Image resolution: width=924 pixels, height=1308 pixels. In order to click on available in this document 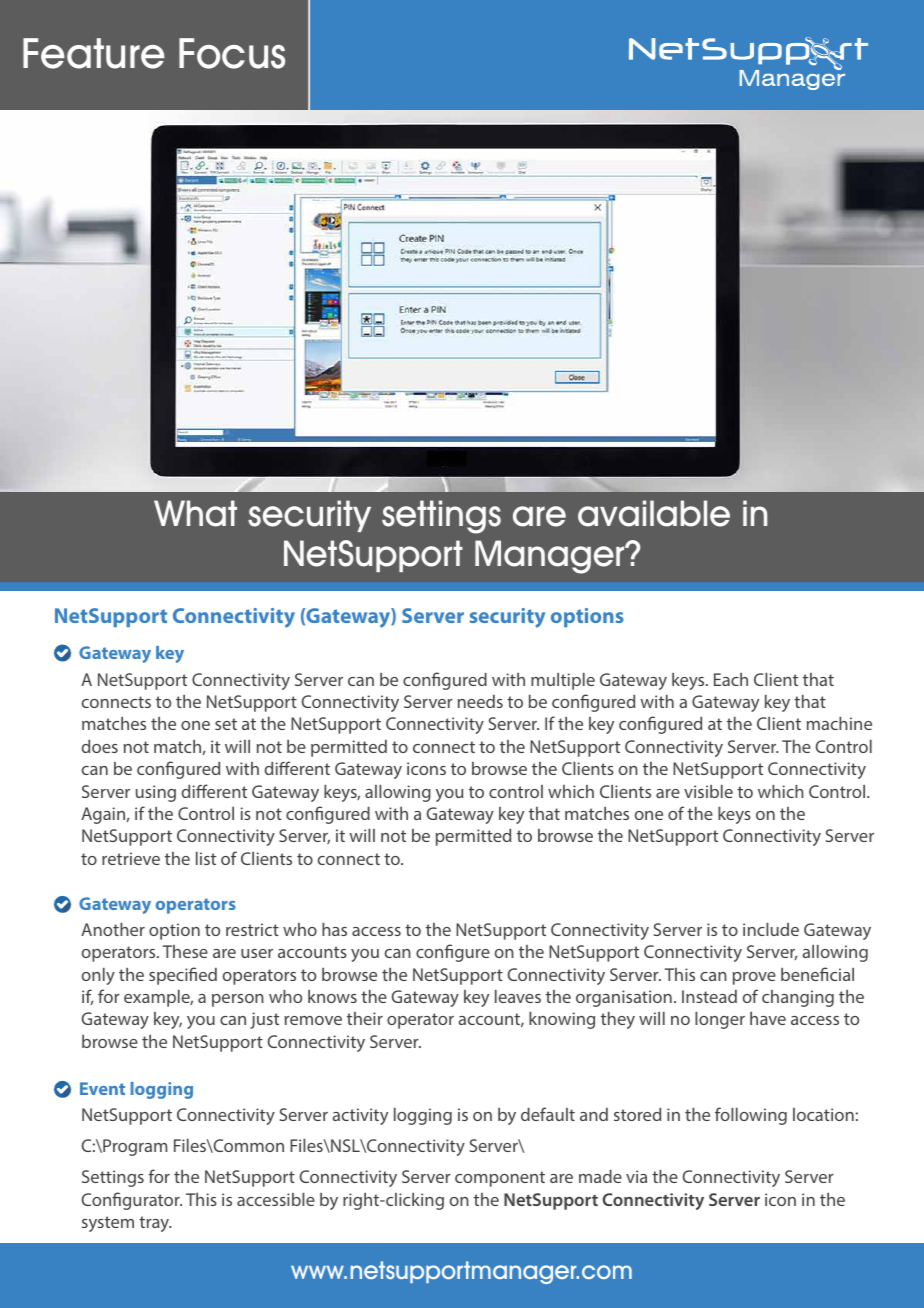, I will do `click(654, 513)`.
